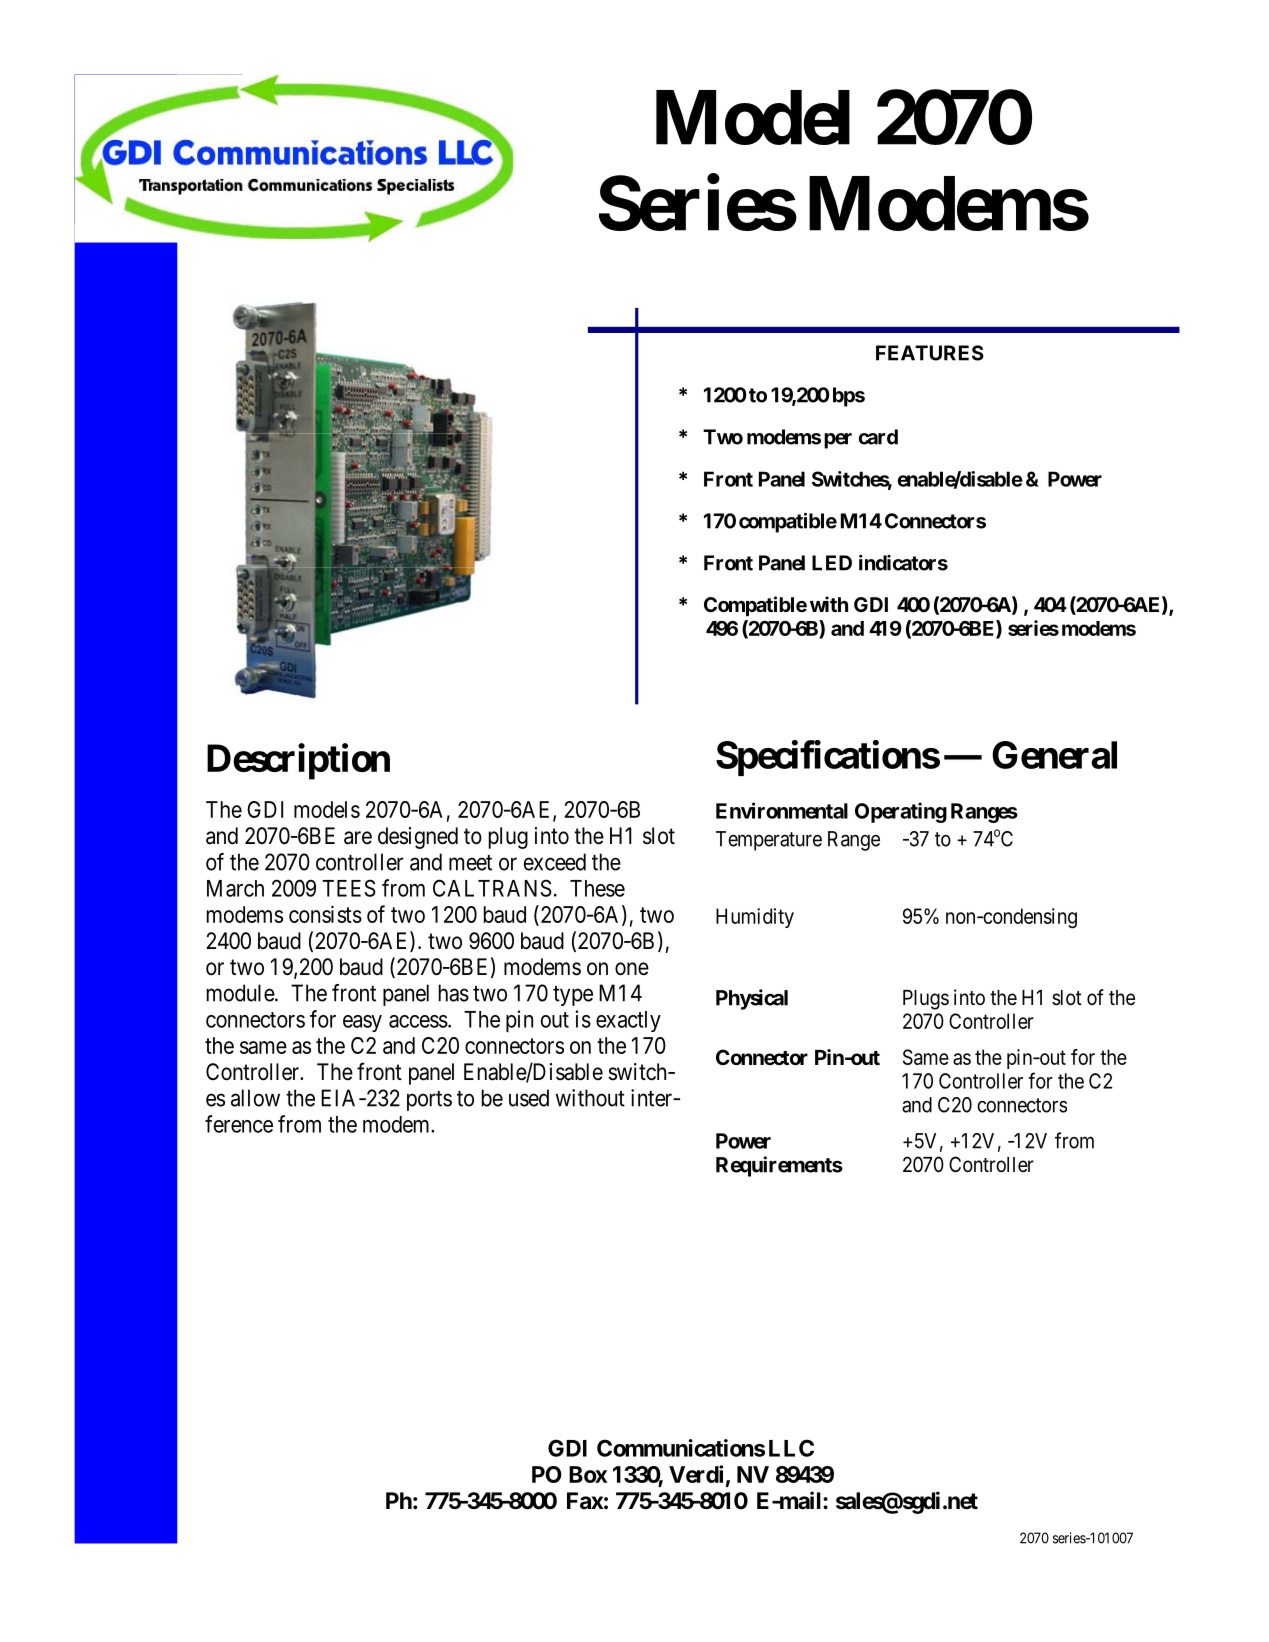 This screenshot has height=1642, width=1269. What do you see at coordinates (588, 1474) in the screenshot?
I see `Box` at bounding box center [588, 1474].
